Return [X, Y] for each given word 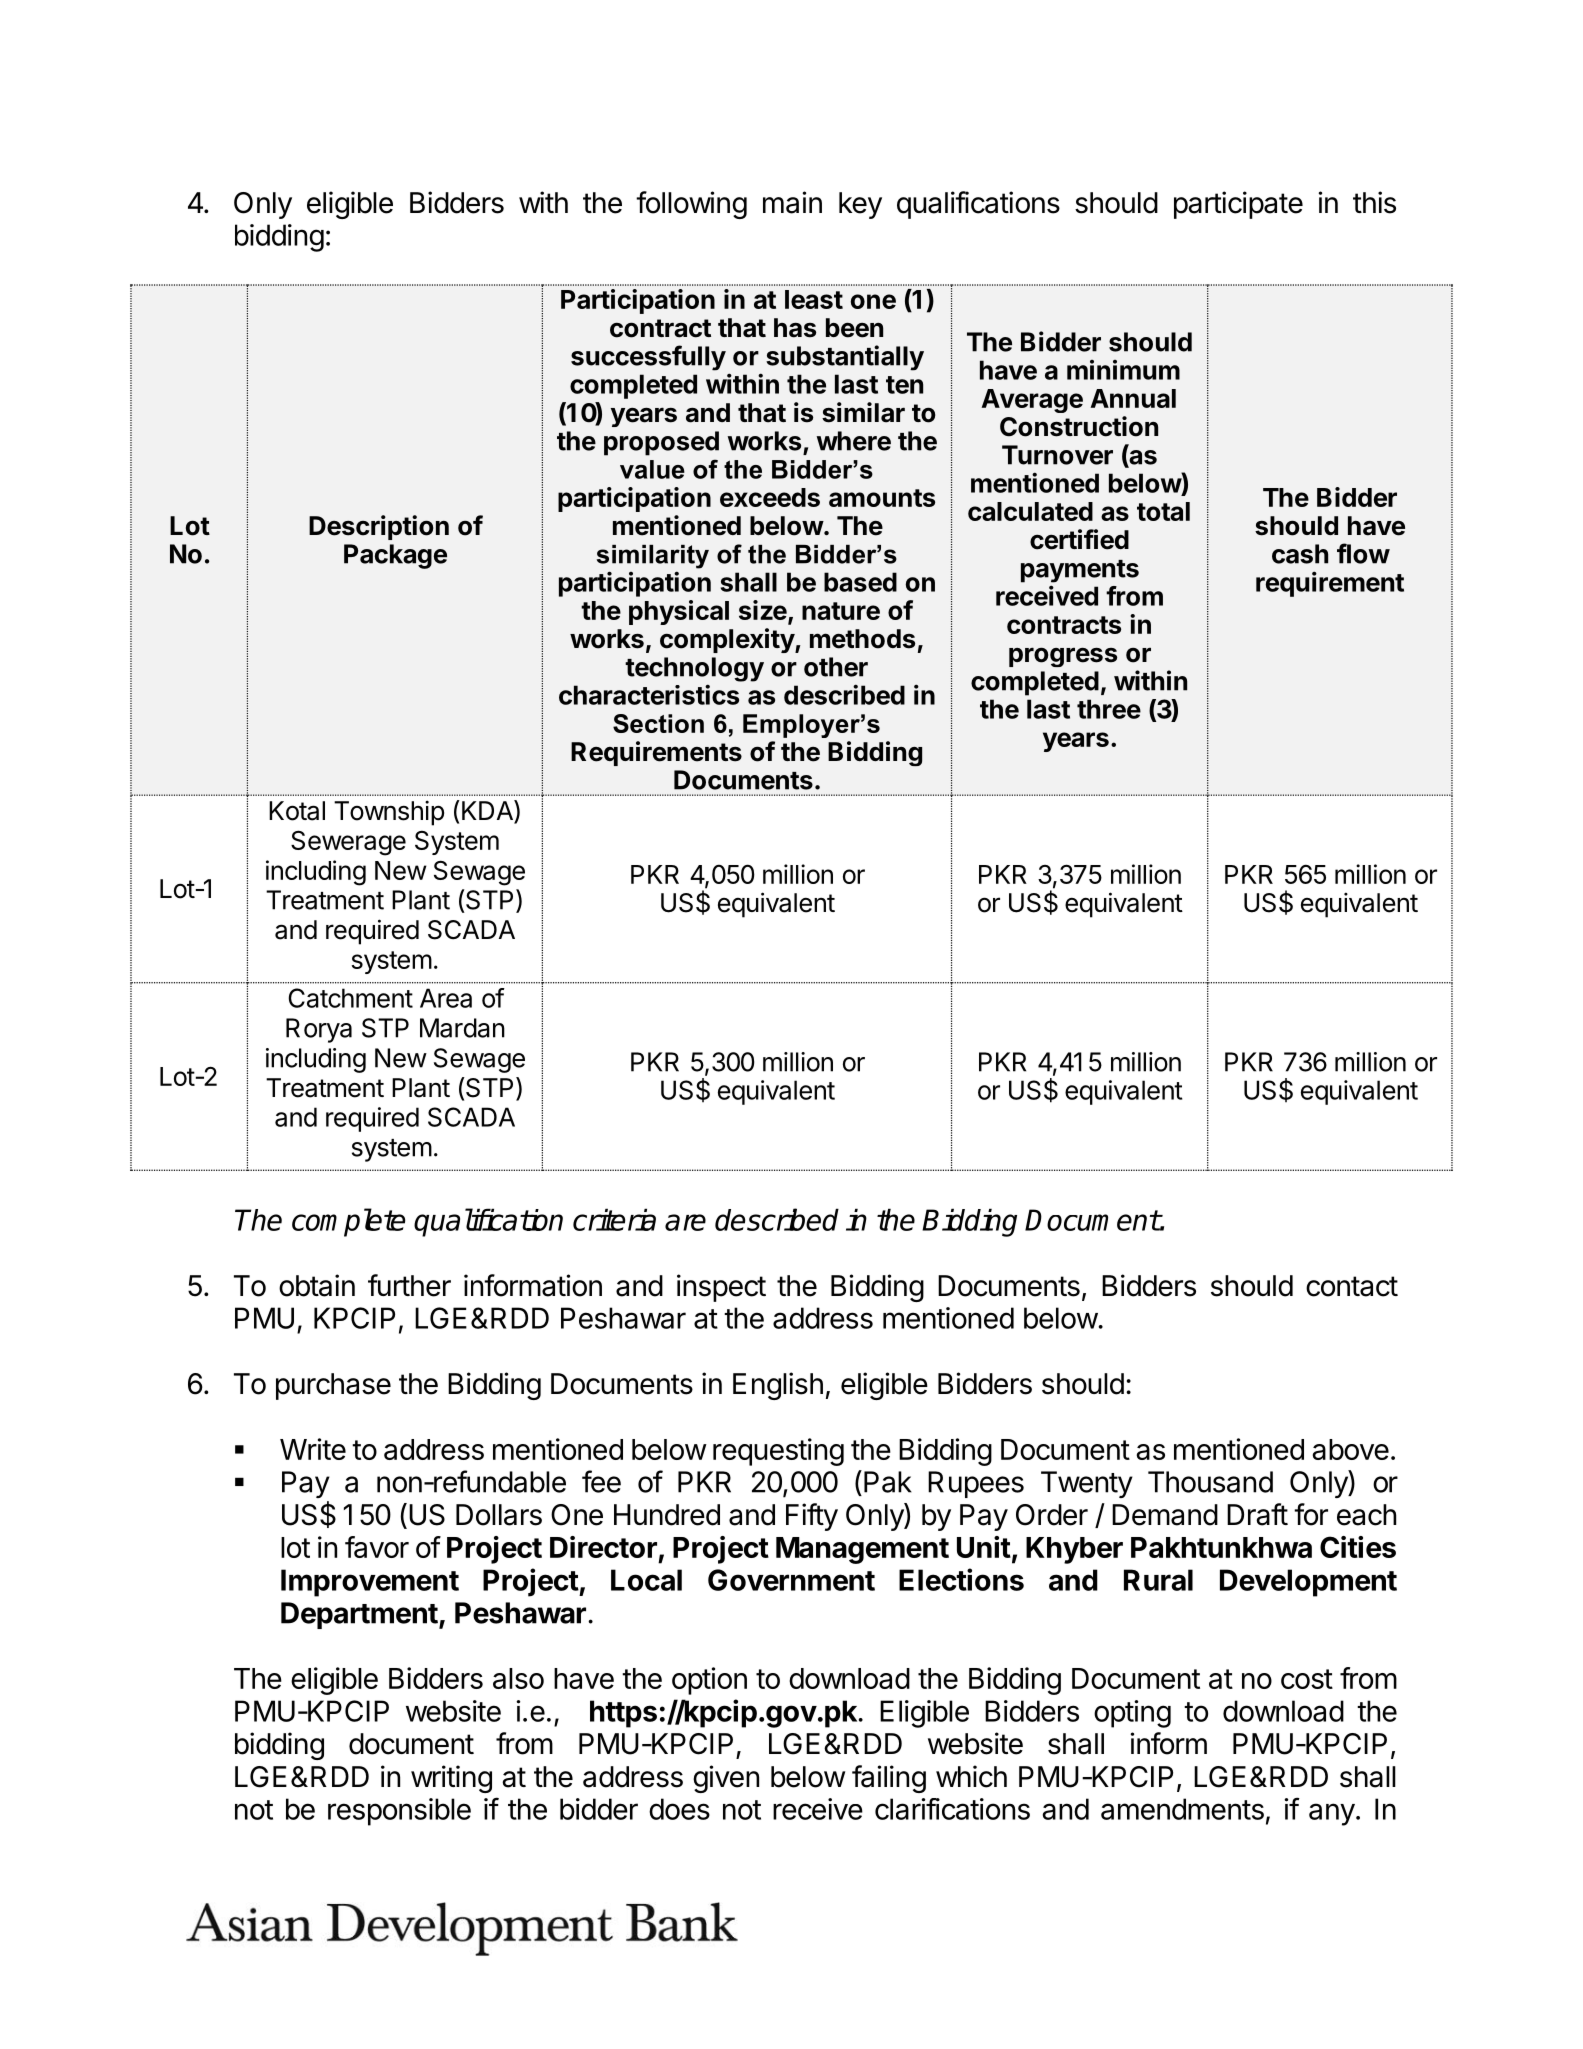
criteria [614, 1219]
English [778, 1386]
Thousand [1210, 1482]
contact [1352, 1286]
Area [446, 998]
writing [451, 1779]
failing [889, 1779]
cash [1300, 554]
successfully [648, 358]
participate [1238, 205]
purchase [333, 1386]
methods [862, 639]
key [860, 205]
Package [395, 556]
